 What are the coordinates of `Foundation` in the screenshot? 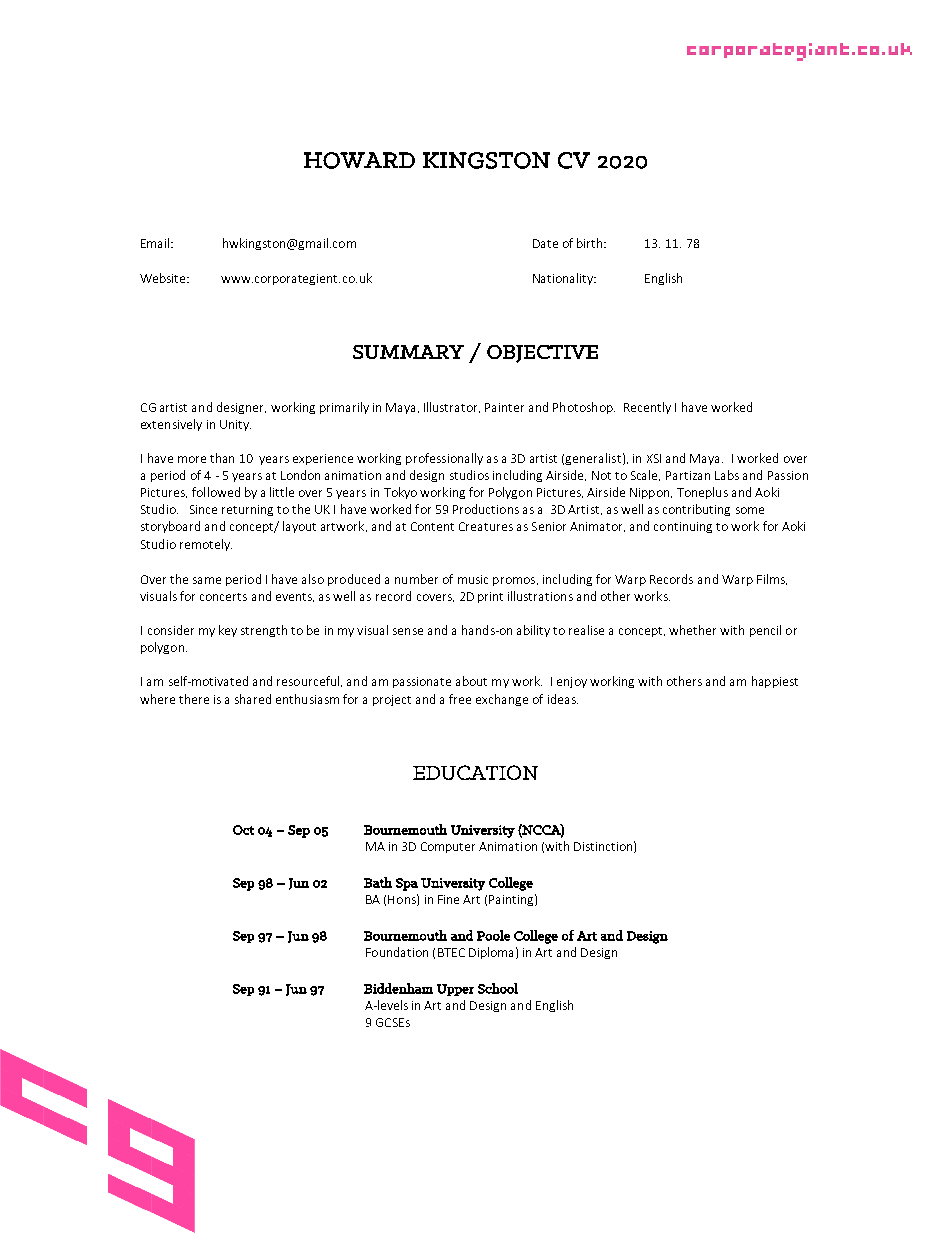 It's located at (397, 952).
